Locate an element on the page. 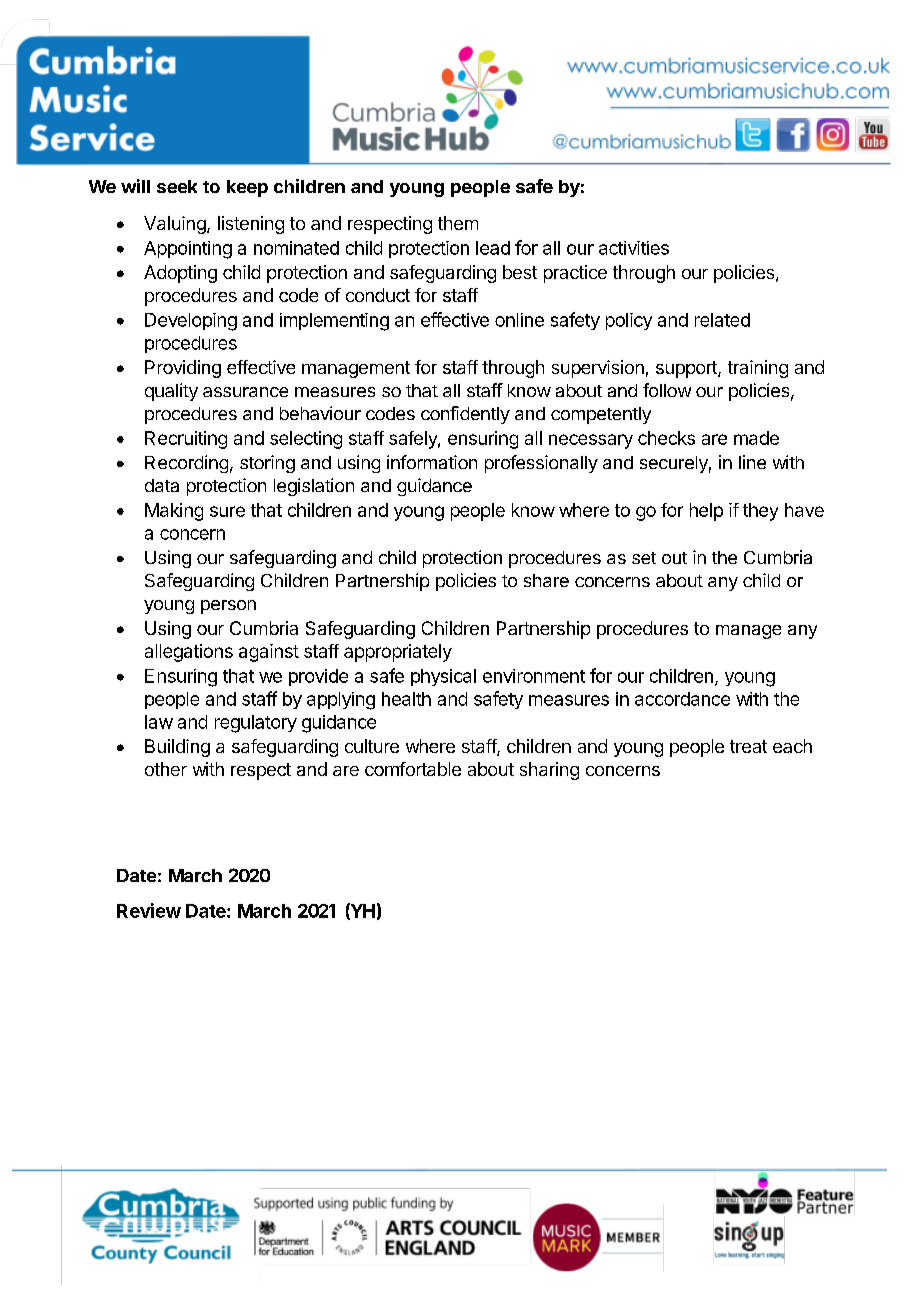 This image has height=1308, width=924. them is located at coordinates (458, 223).
